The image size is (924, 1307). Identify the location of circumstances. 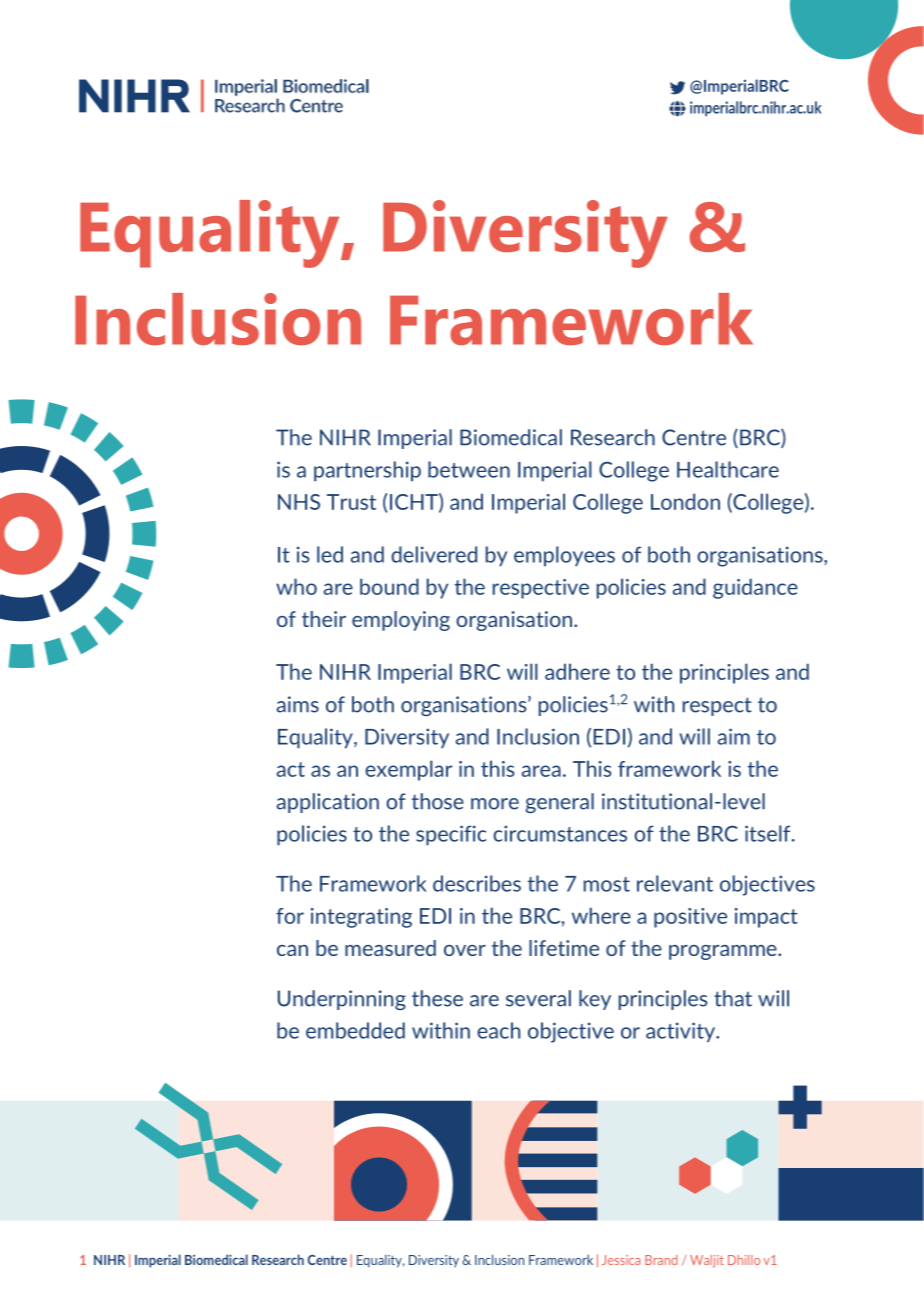
(560, 833).
